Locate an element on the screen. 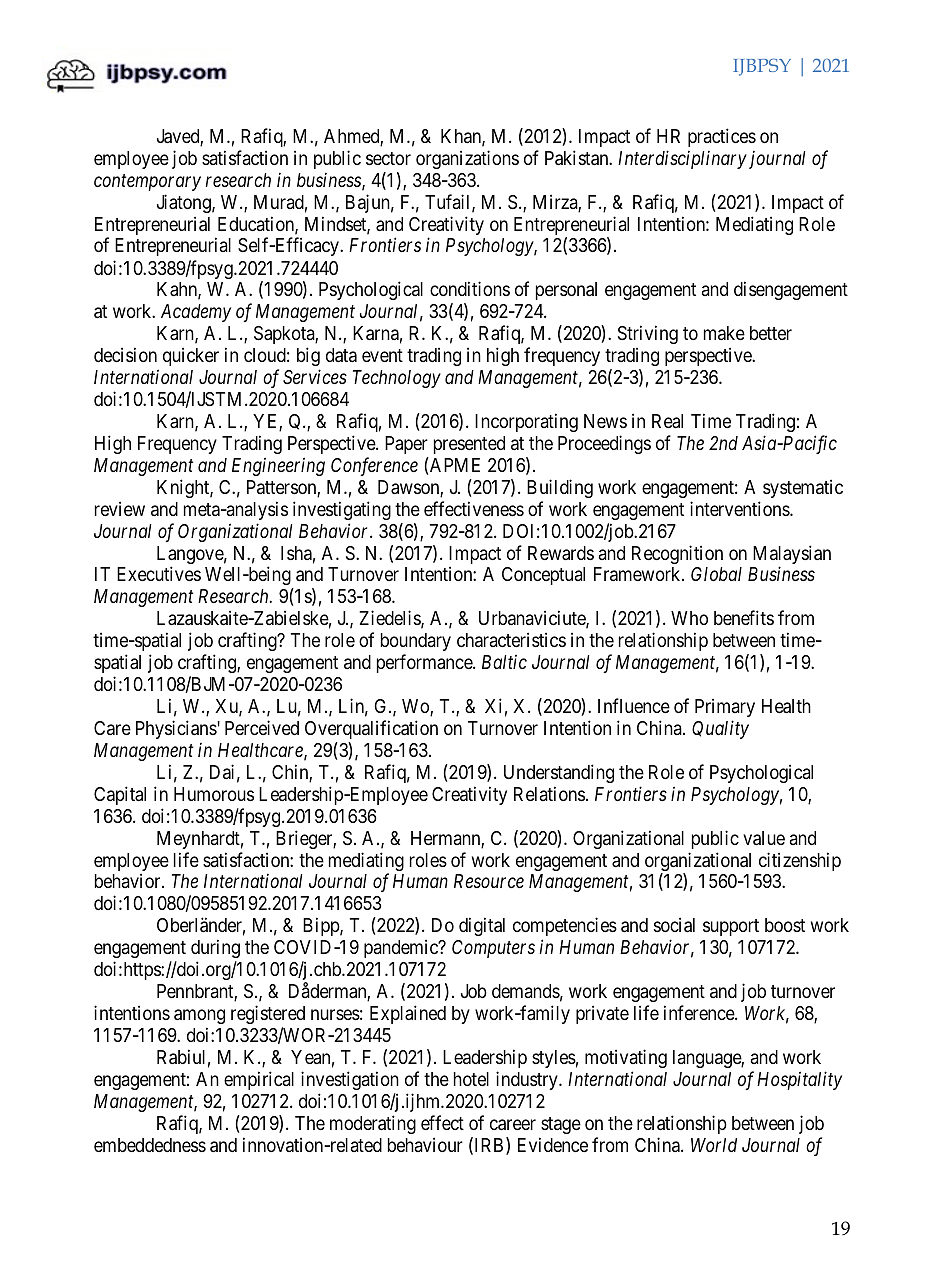  contemporary is located at coordinates (147, 182).
